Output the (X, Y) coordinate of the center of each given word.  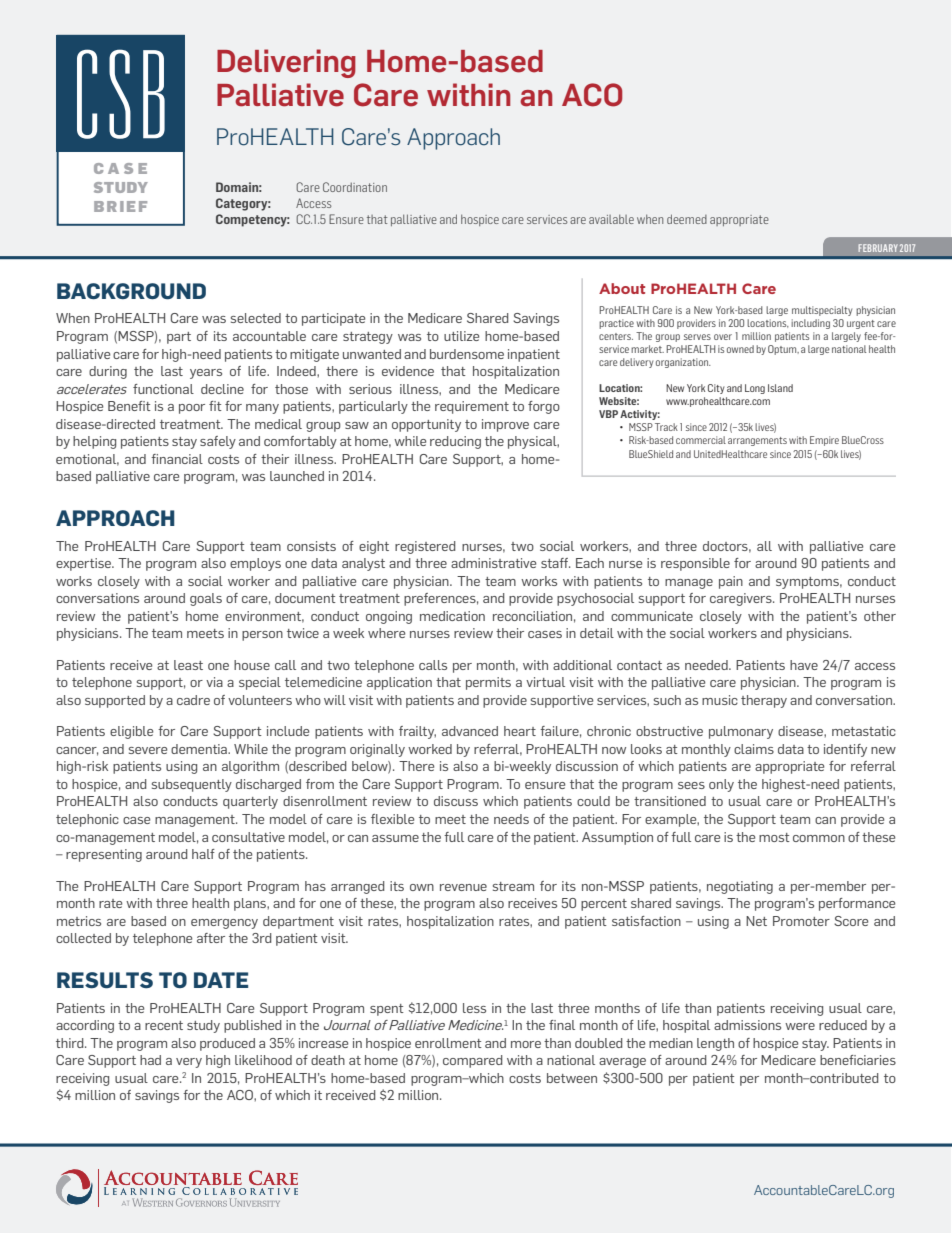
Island (780, 388)
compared (473, 1061)
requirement (472, 407)
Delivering (286, 63)
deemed (687, 219)
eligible (131, 732)
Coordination (355, 187)
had (150, 1060)
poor (192, 409)
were (800, 1026)
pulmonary (741, 732)
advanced (470, 731)
